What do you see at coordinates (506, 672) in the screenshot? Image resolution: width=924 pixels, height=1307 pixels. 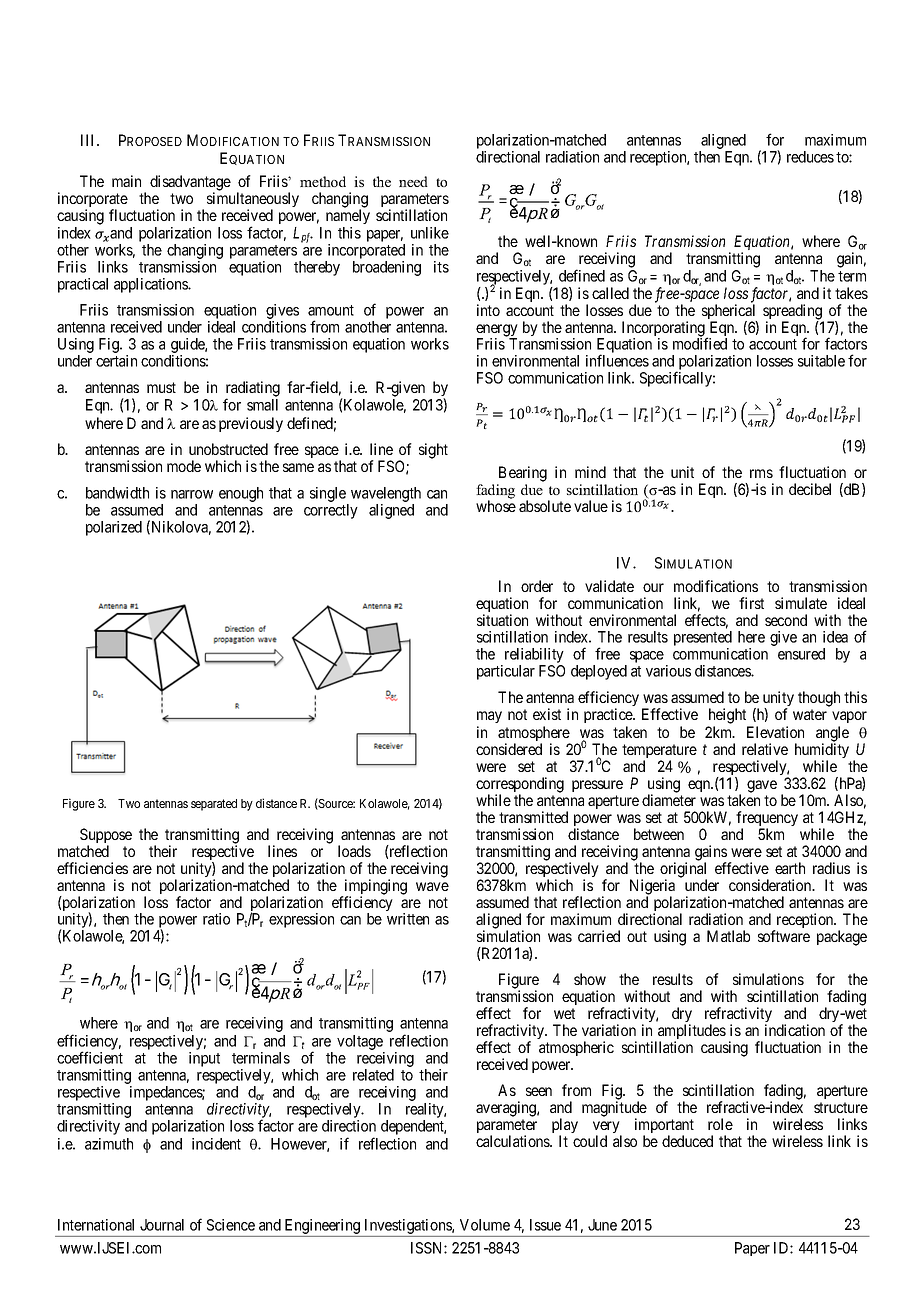 I see `particular` at bounding box center [506, 672].
